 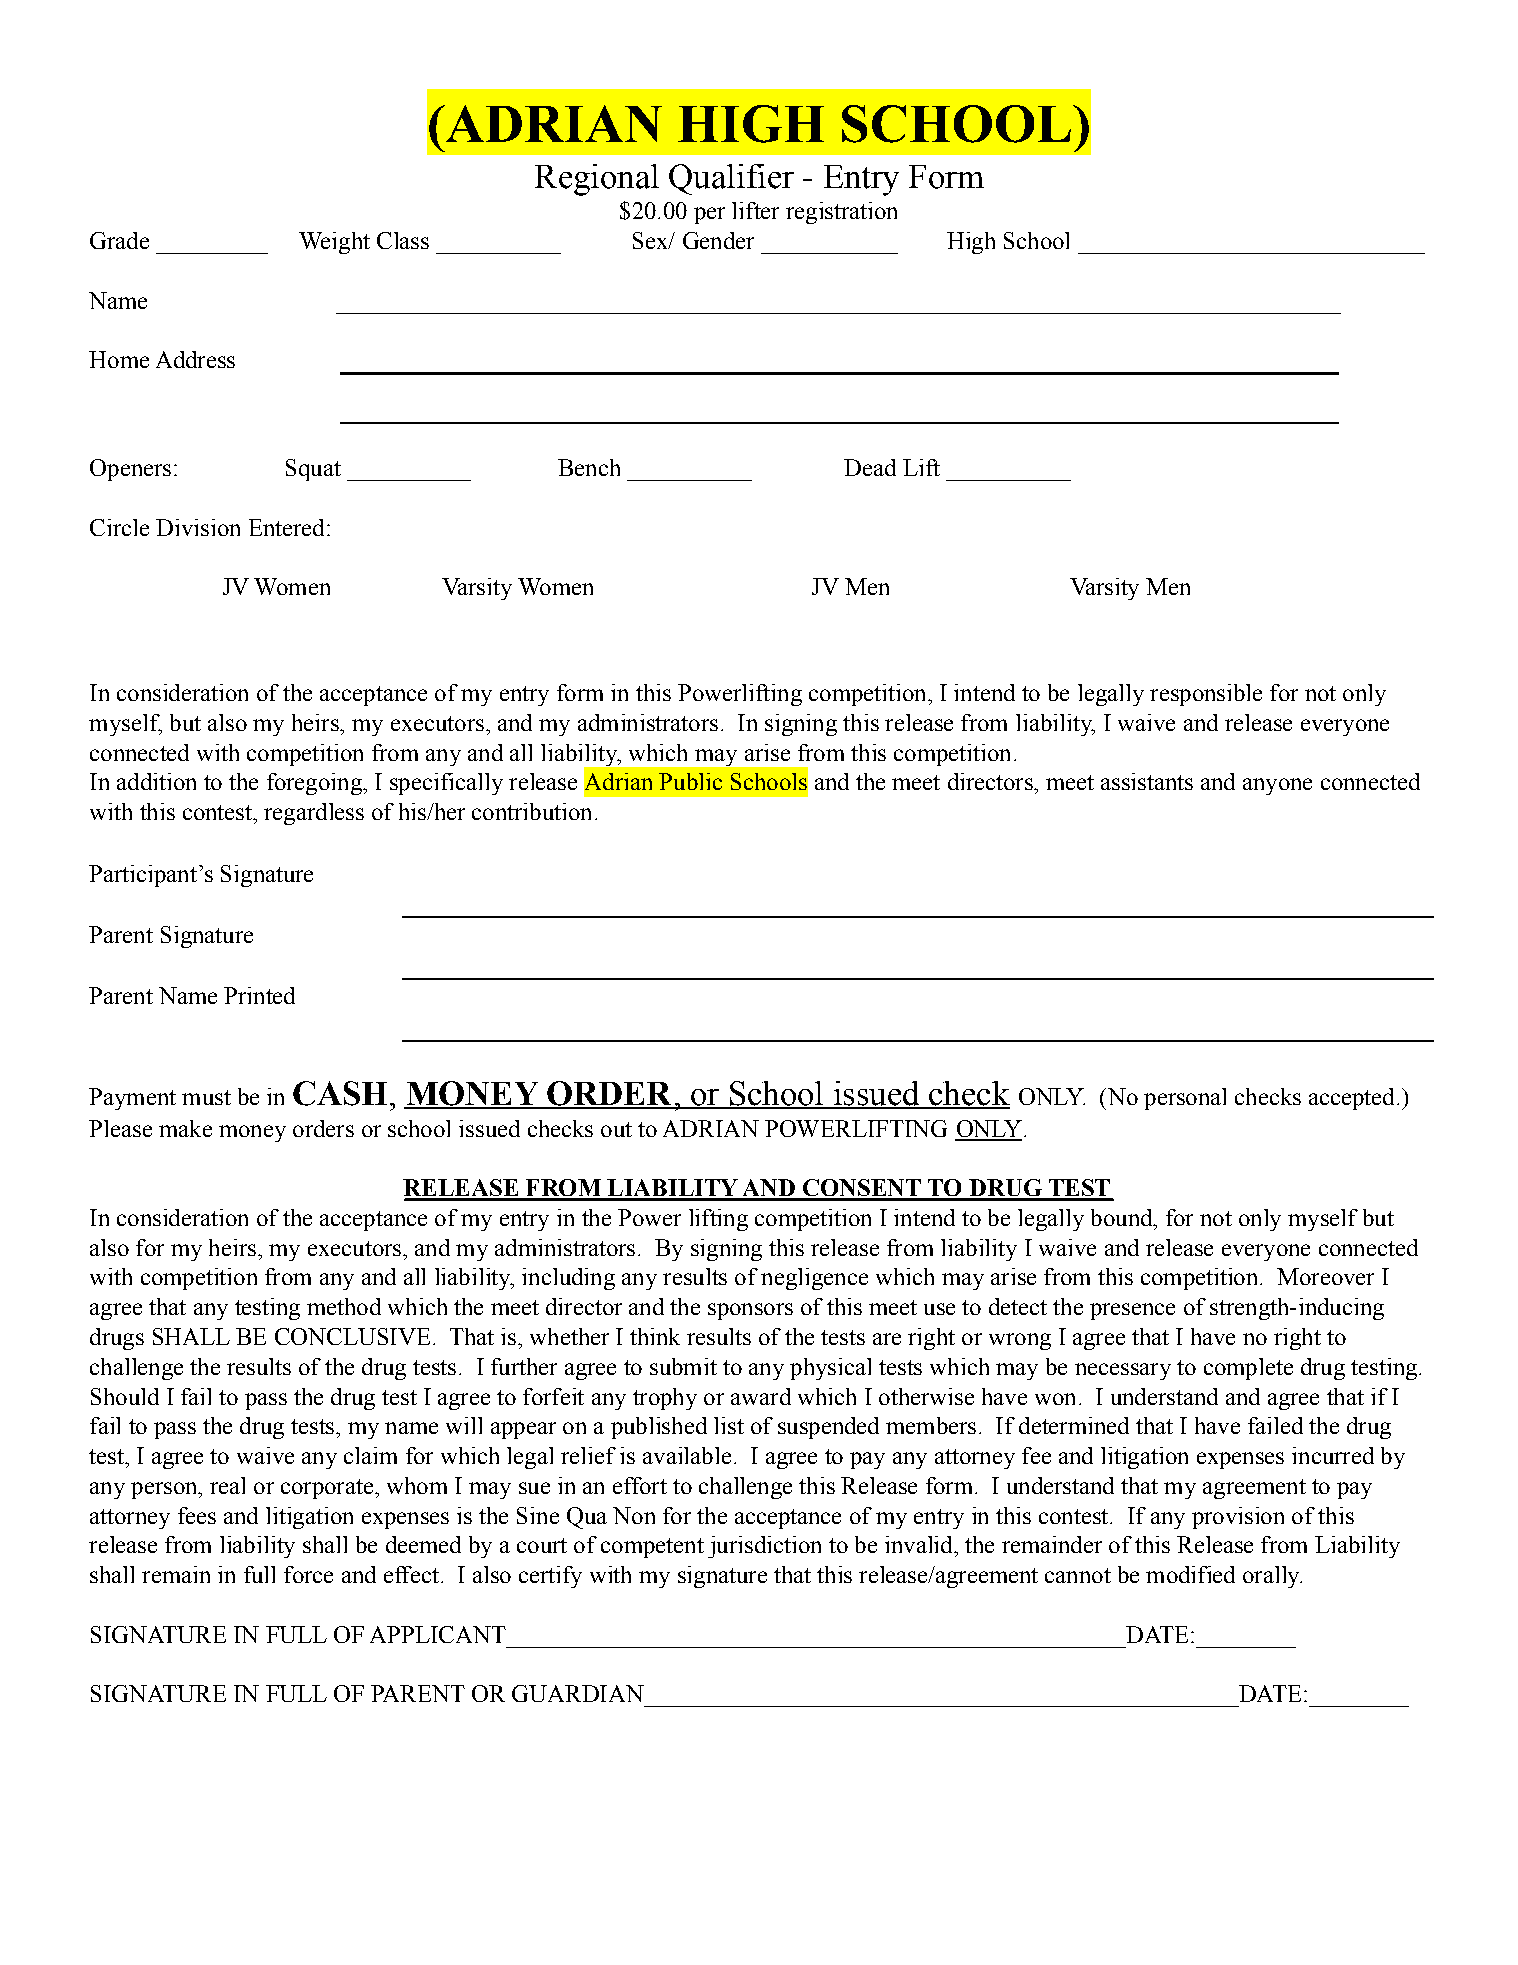 What do you see at coordinates (690, 781) in the screenshot?
I see `Public` at bounding box center [690, 781].
